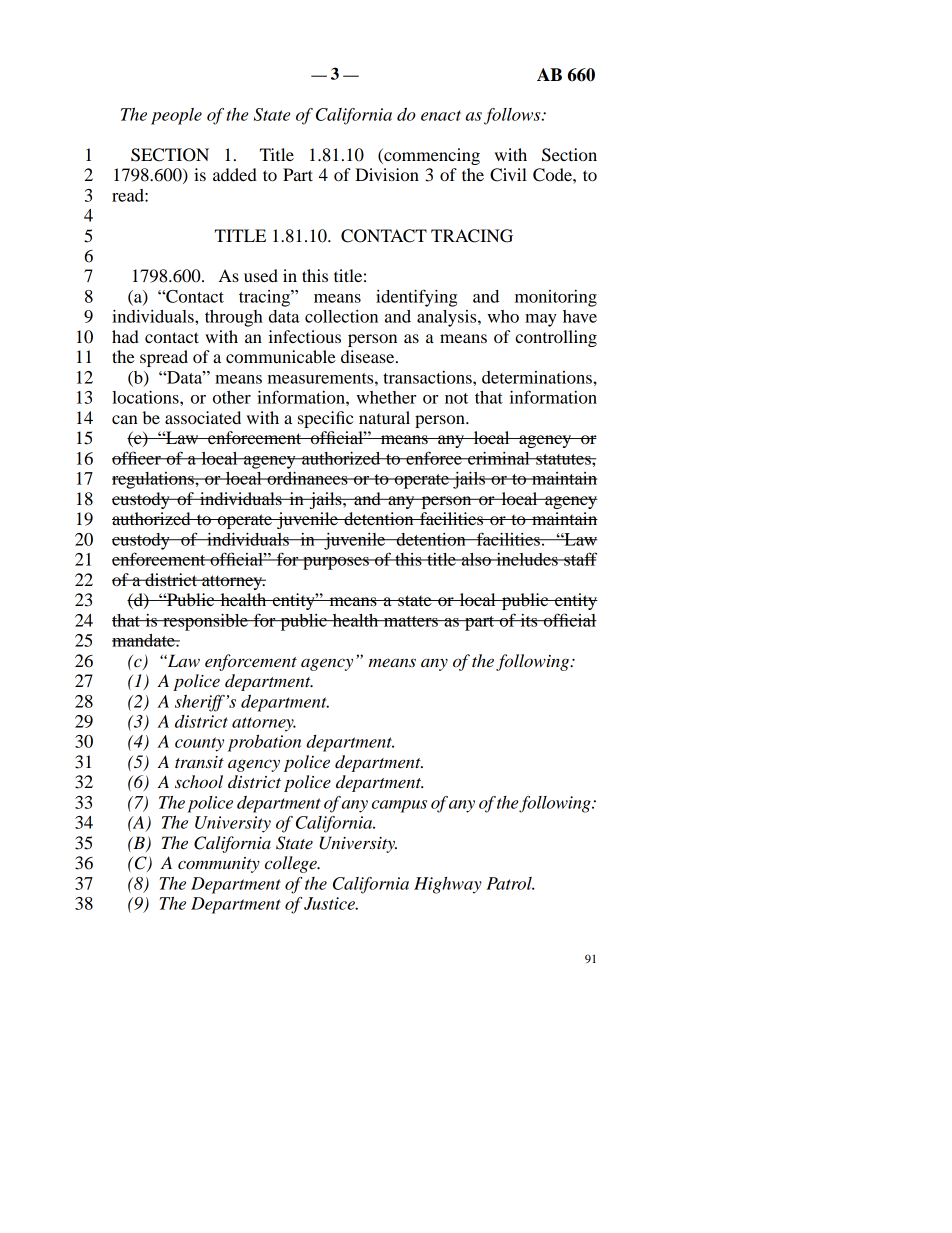 The image size is (952, 1233). What do you see at coordinates (529, 620) in the screenshot?
I see `its` at bounding box center [529, 620].
